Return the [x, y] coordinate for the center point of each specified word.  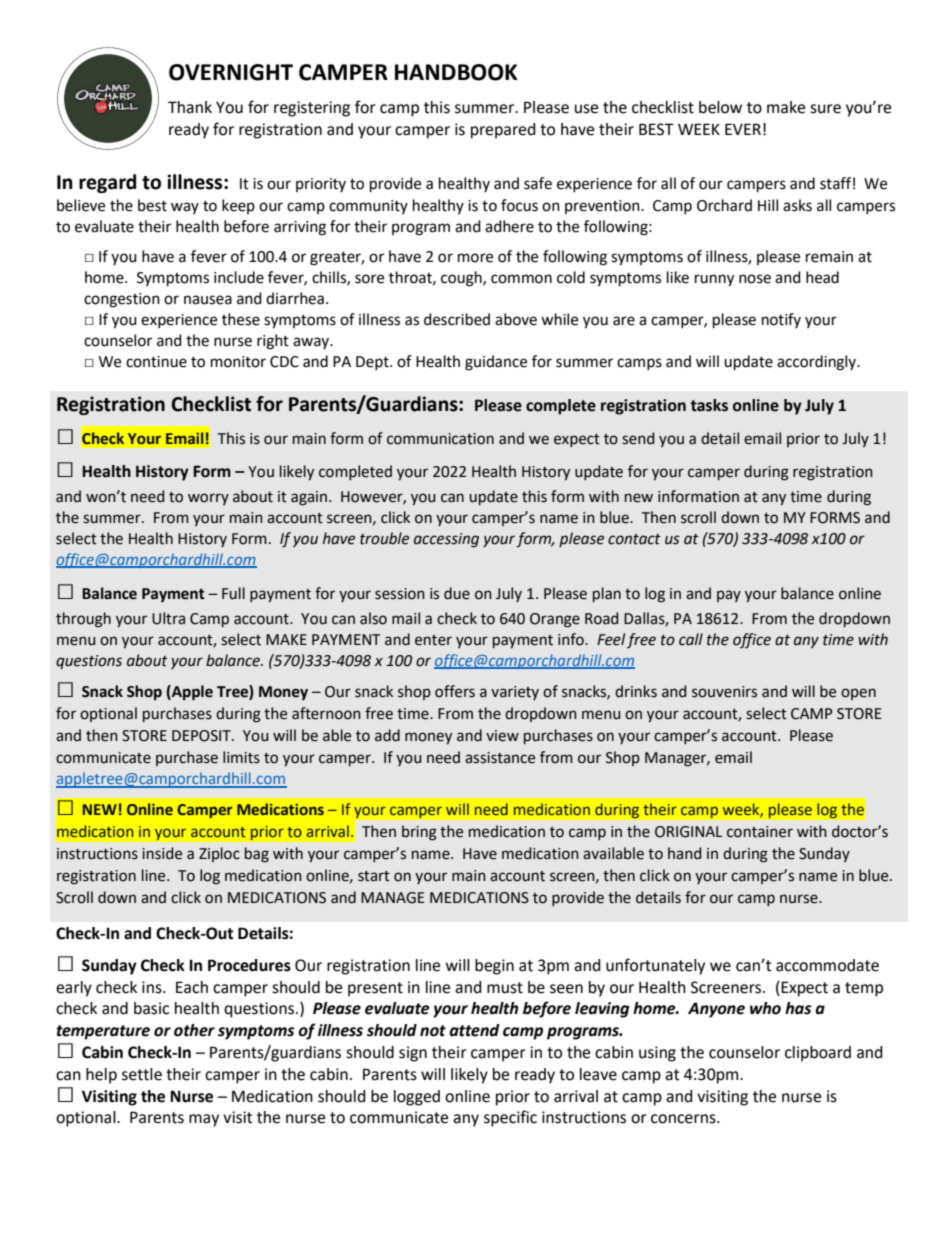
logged [417, 1098]
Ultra [168, 618]
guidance [496, 363]
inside [162, 853]
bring [419, 833]
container [760, 832]
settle [142, 1074]
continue [156, 362]
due [457, 593]
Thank [190, 107]
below [720, 107]
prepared [503, 131]
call [691, 639]
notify [781, 320]
